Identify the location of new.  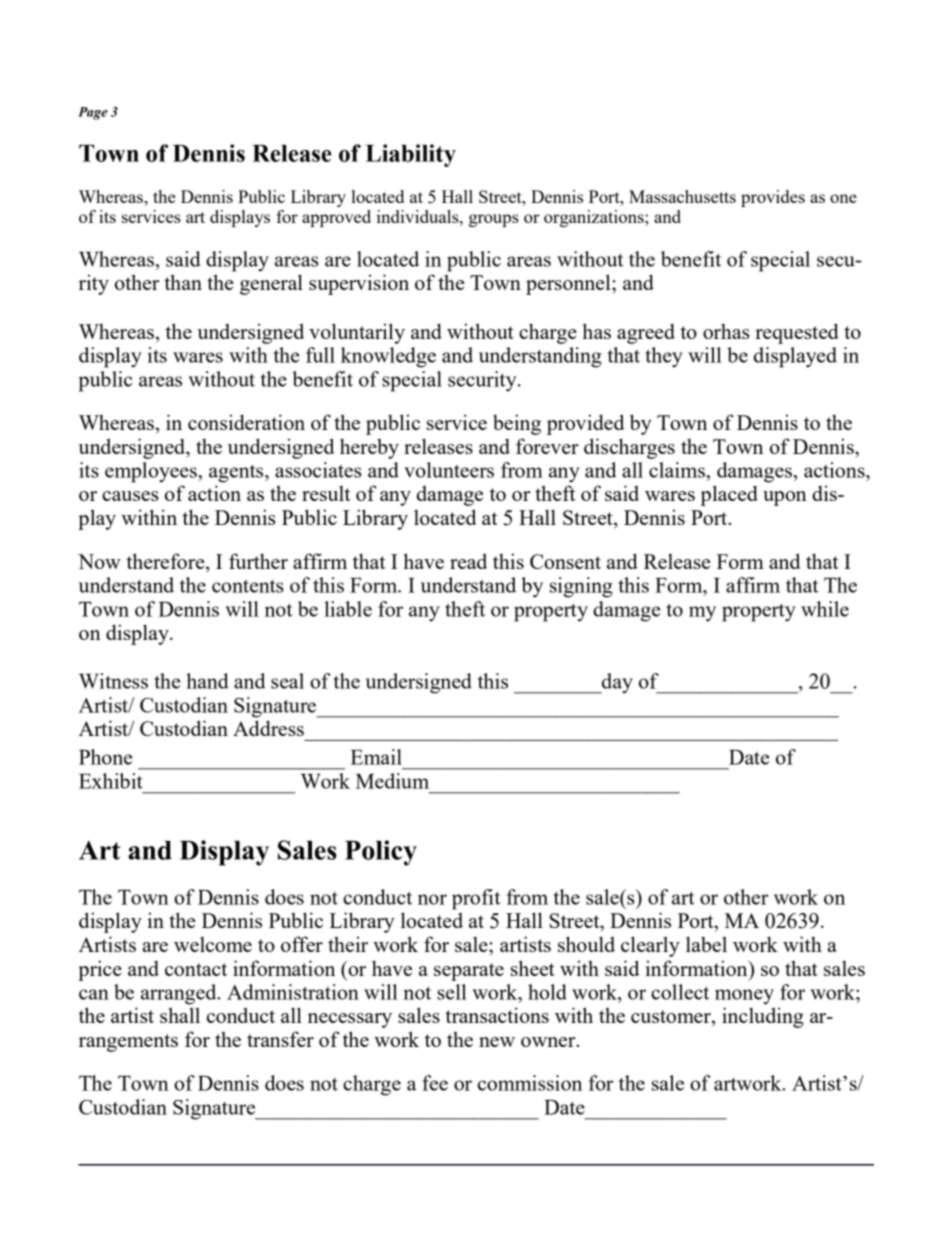
(497, 1042).
